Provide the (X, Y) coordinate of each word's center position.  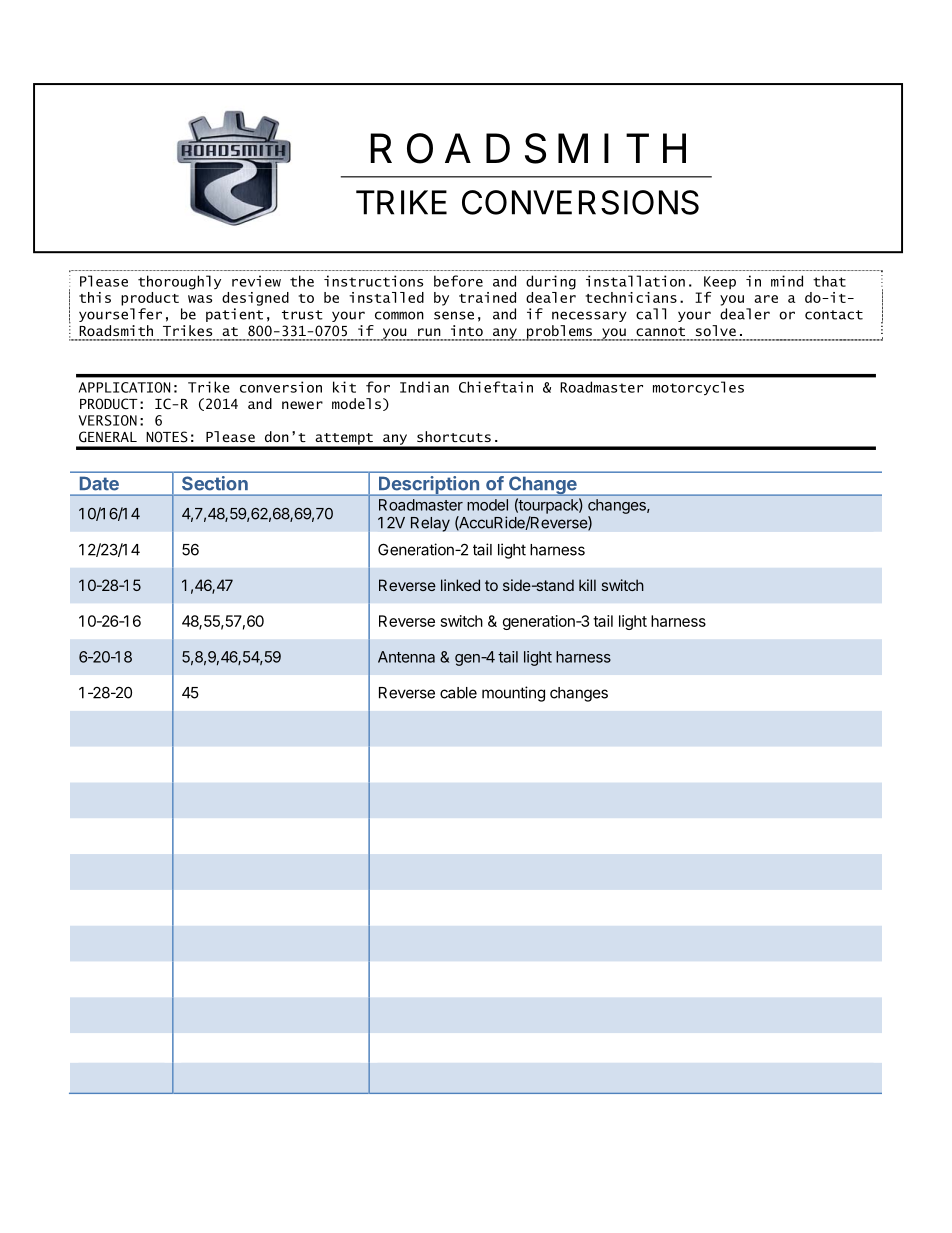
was (200, 299)
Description (429, 486)
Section (215, 483)
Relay (430, 524)
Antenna (406, 657)
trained (487, 297)
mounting (513, 694)
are (766, 299)
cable (458, 693)
